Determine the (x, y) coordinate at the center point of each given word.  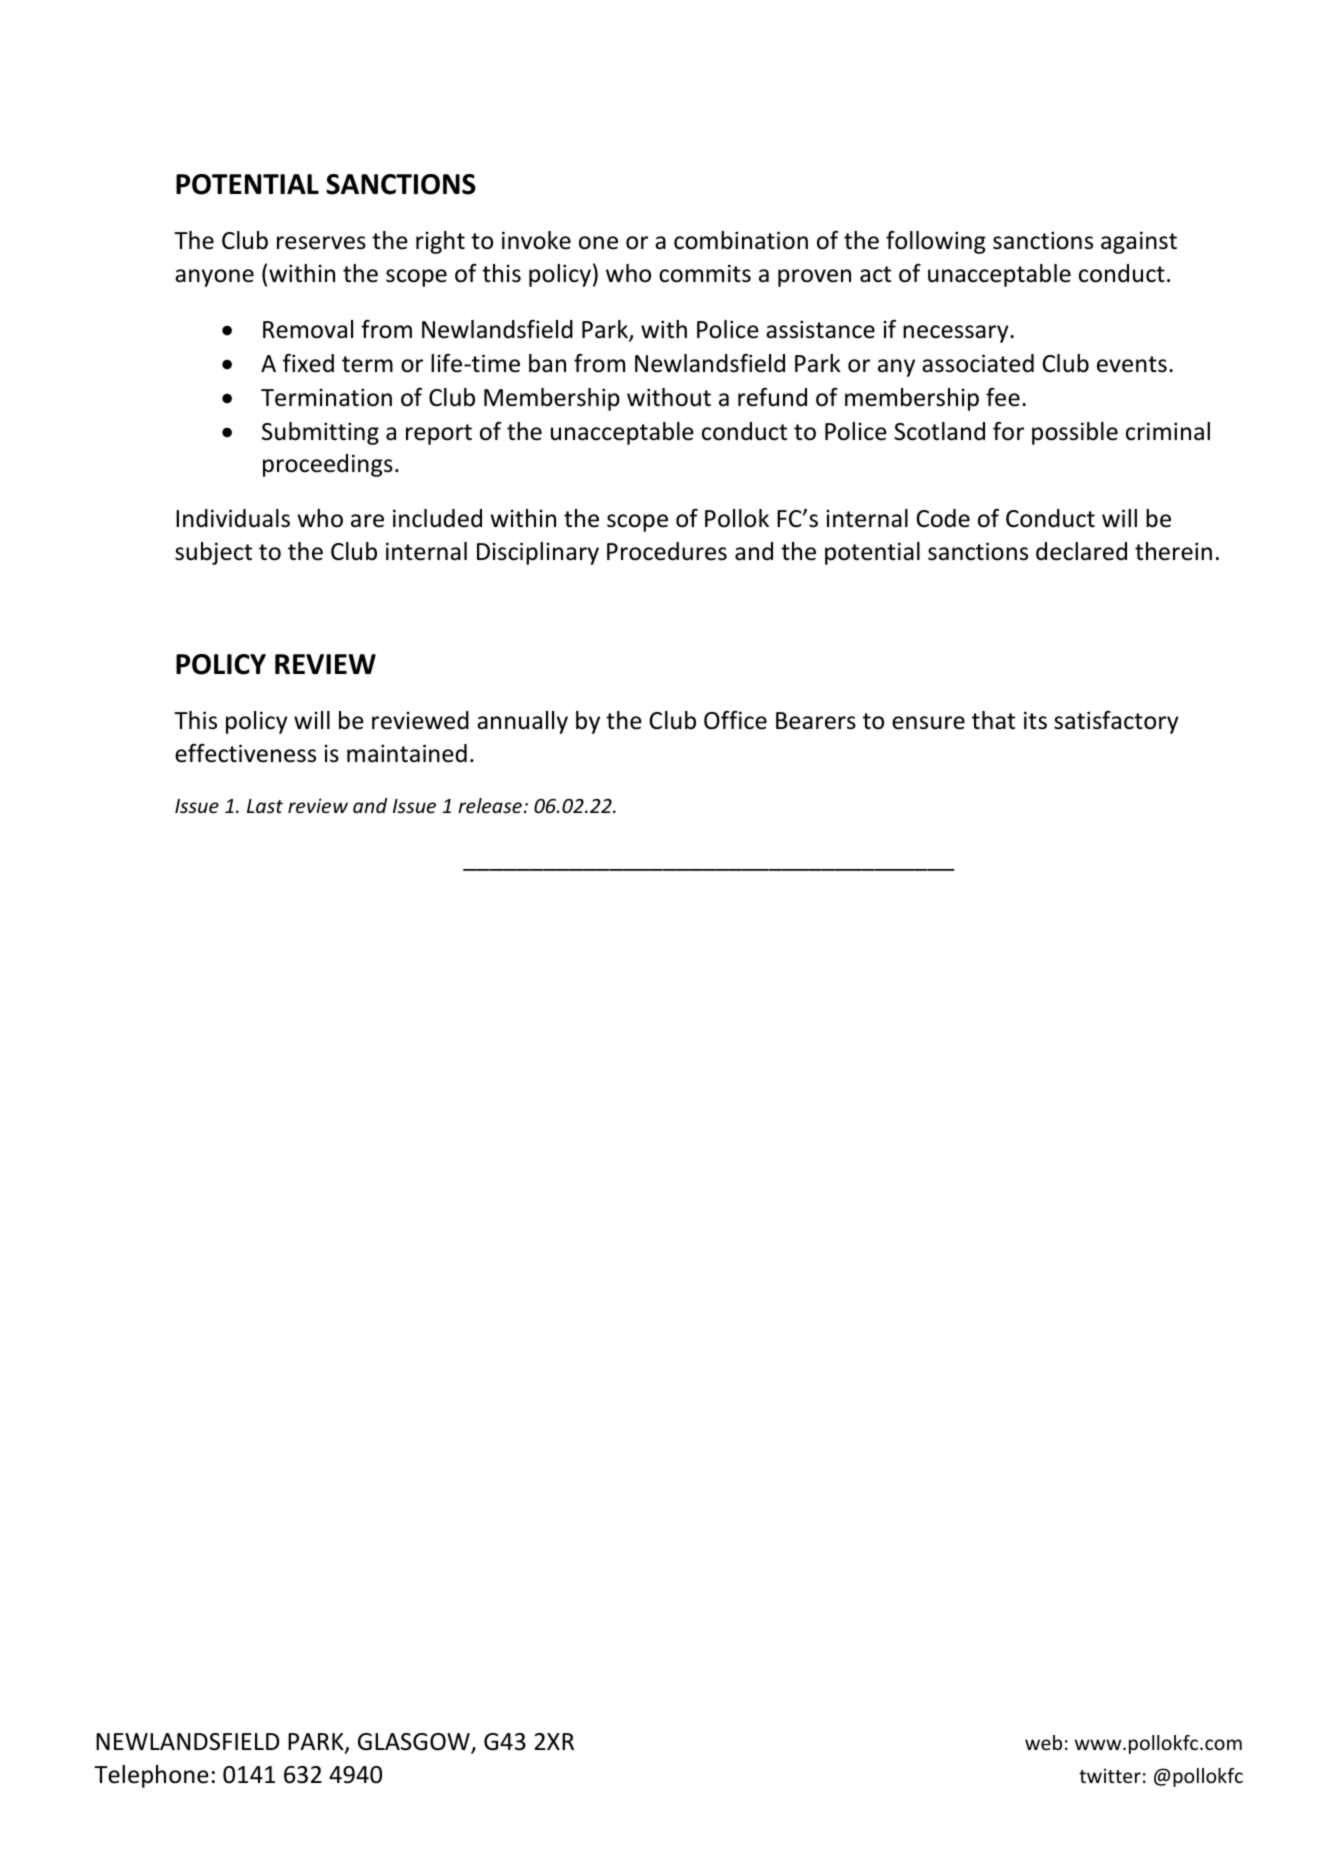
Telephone (151, 1776)
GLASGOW (415, 1743)
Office (735, 720)
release (490, 805)
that (993, 720)
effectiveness (245, 753)
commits (705, 273)
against (1139, 242)
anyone (214, 278)
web (1043, 1742)
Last (265, 806)
